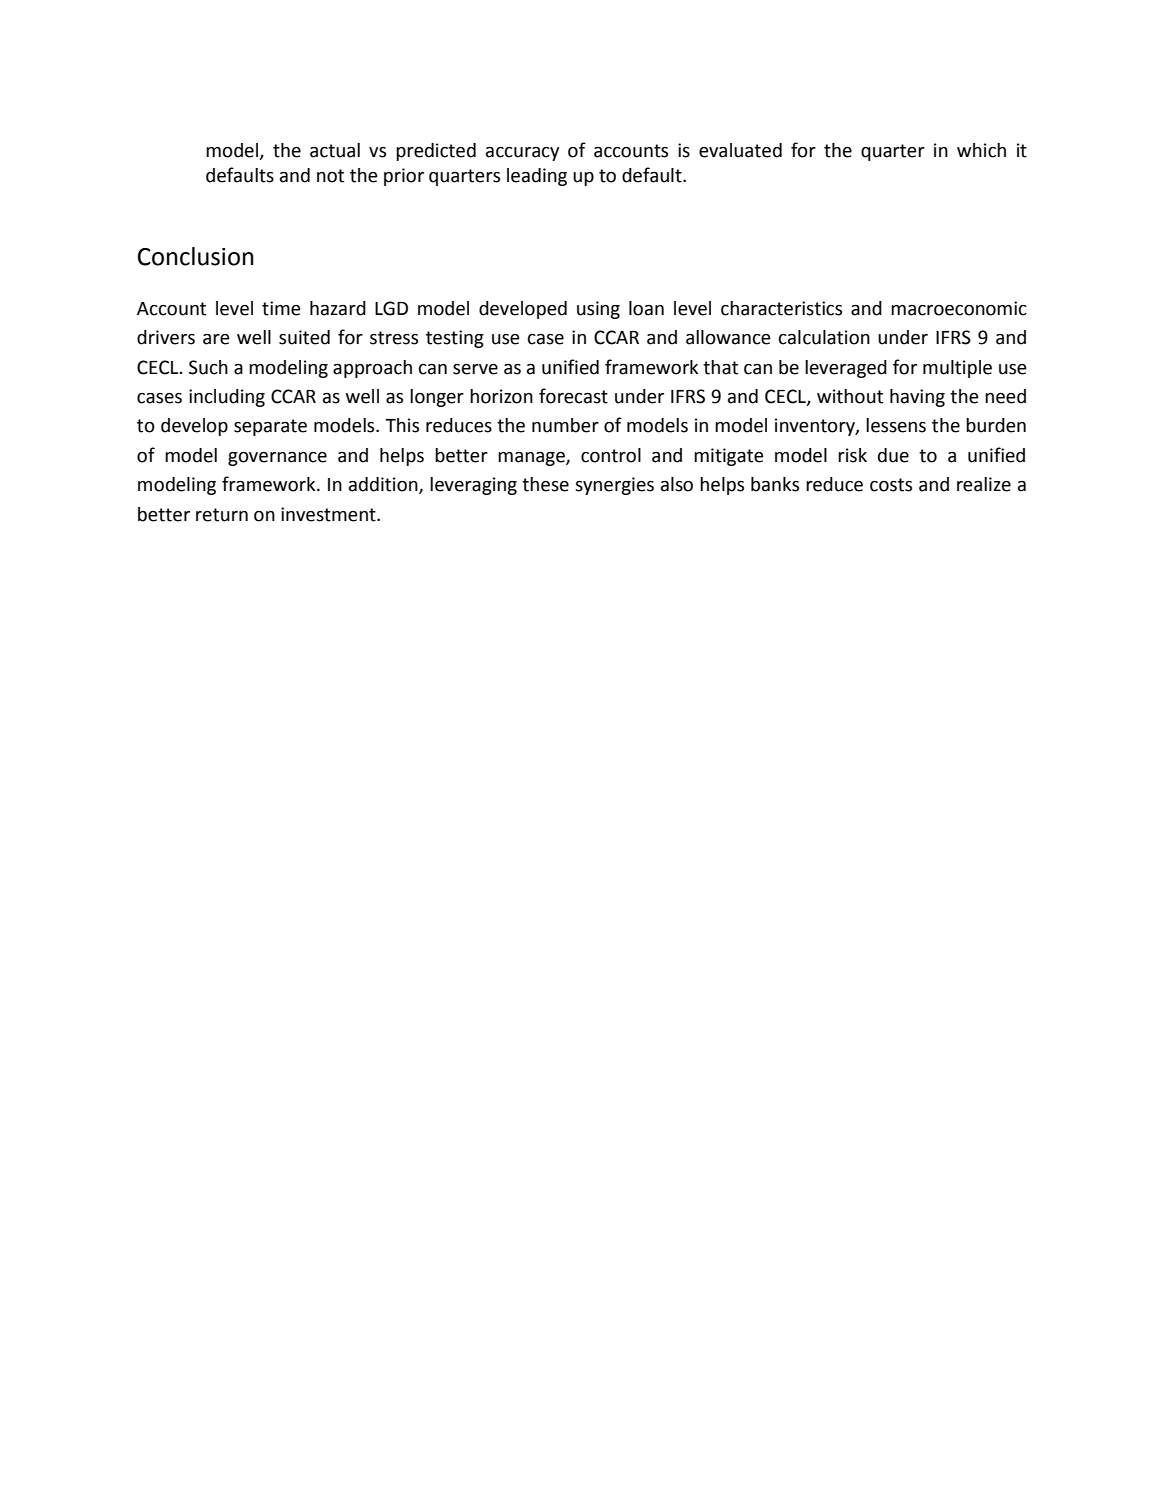  I want to click on which, so click(981, 150).
